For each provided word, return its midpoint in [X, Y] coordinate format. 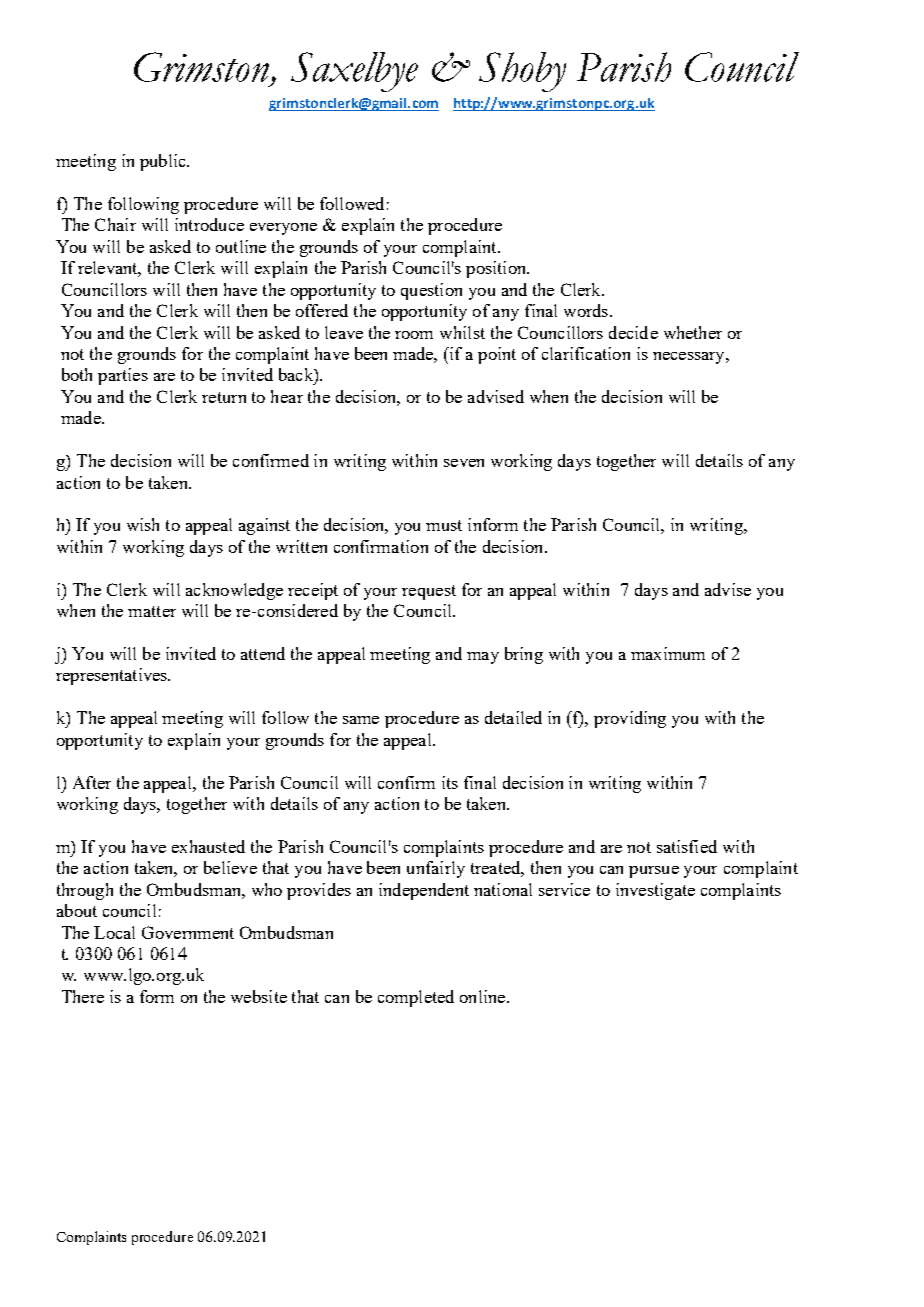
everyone [283, 229]
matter [152, 611]
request [429, 592]
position [497, 269]
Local [114, 932]
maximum [668, 653]
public [164, 162]
